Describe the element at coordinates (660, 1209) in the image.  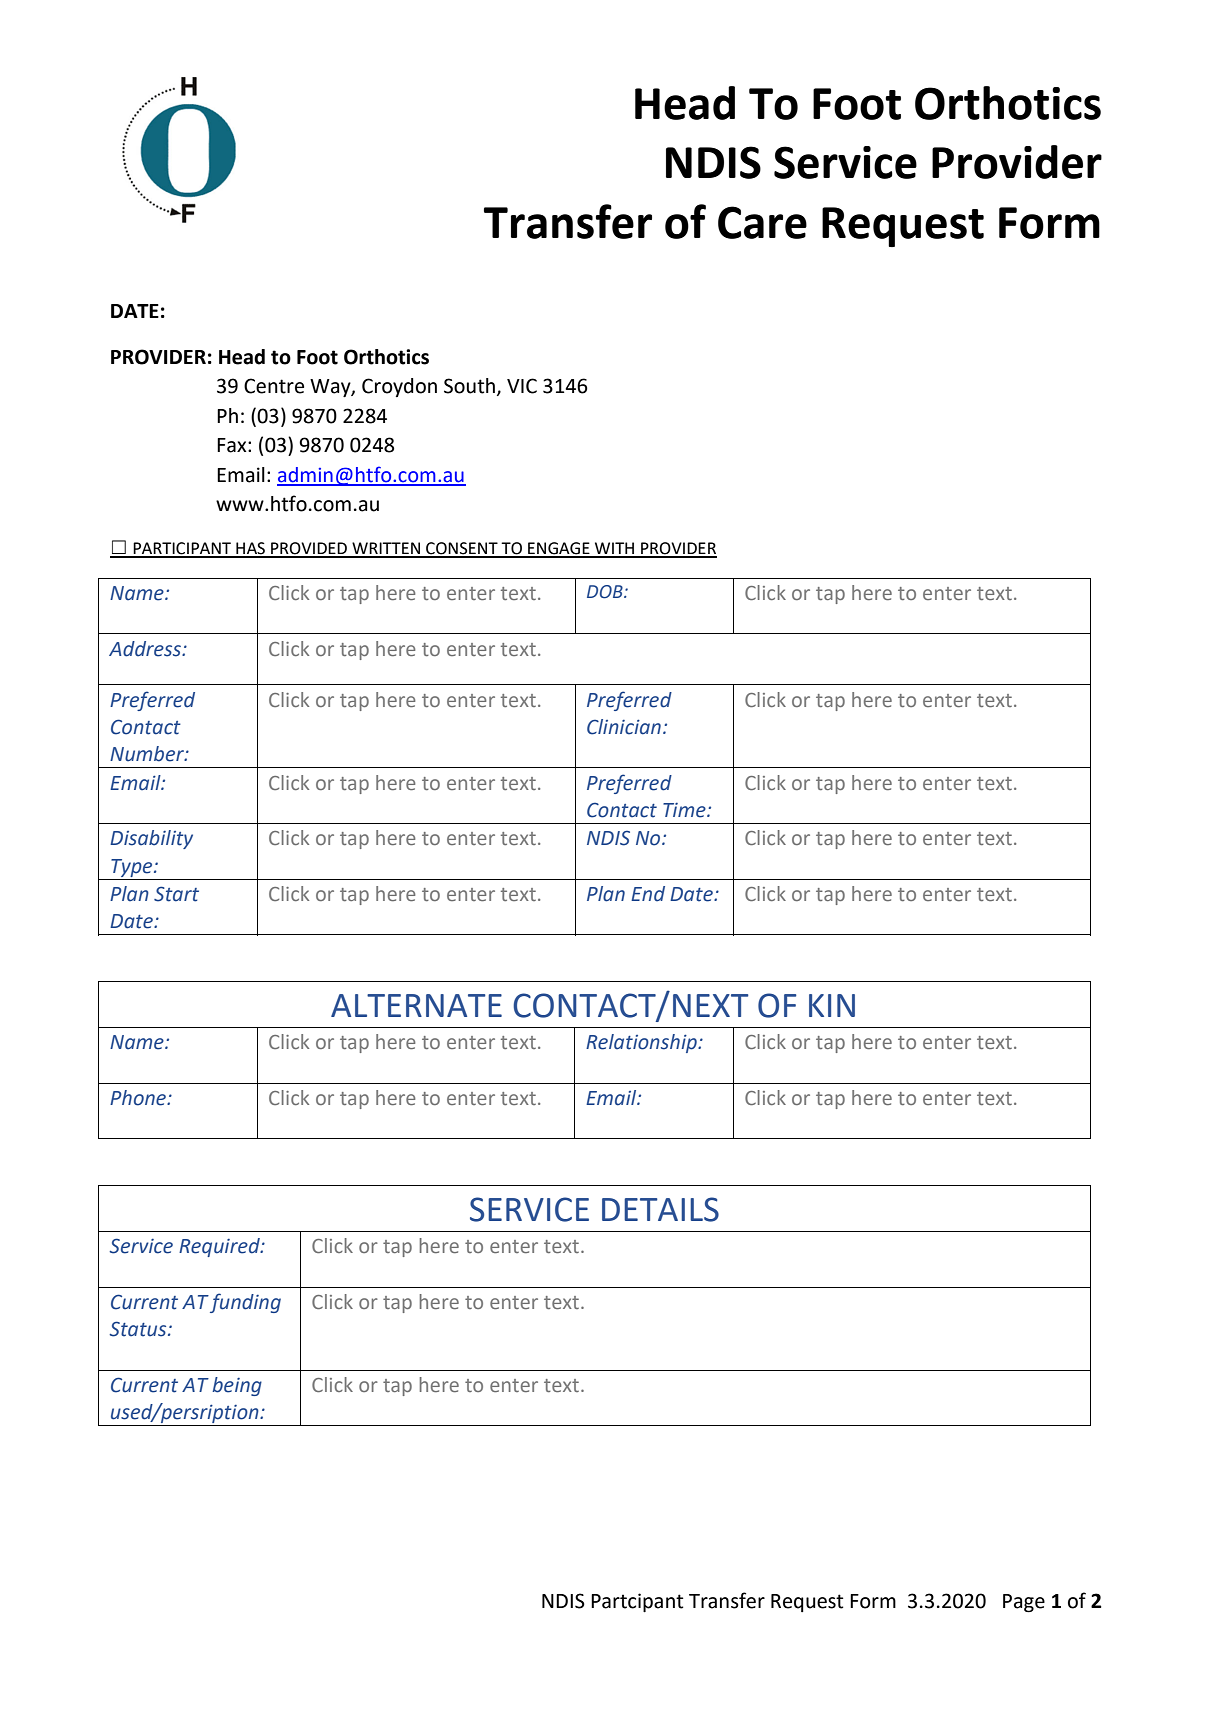
I see `DETAILS` at that location.
